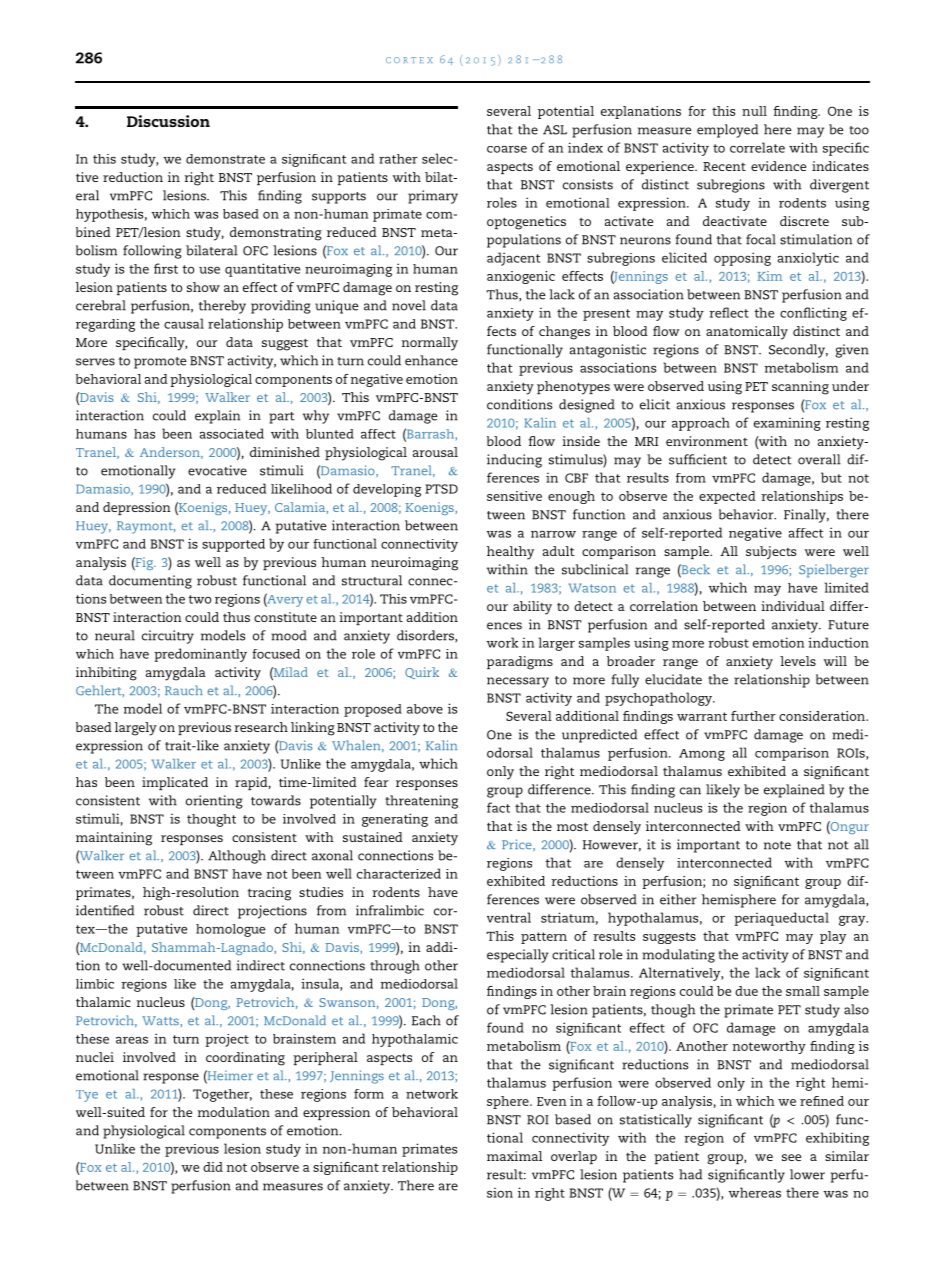  Describe the element at coordinates (509, 917) in the screenshot. I see `ventral` at that location.
